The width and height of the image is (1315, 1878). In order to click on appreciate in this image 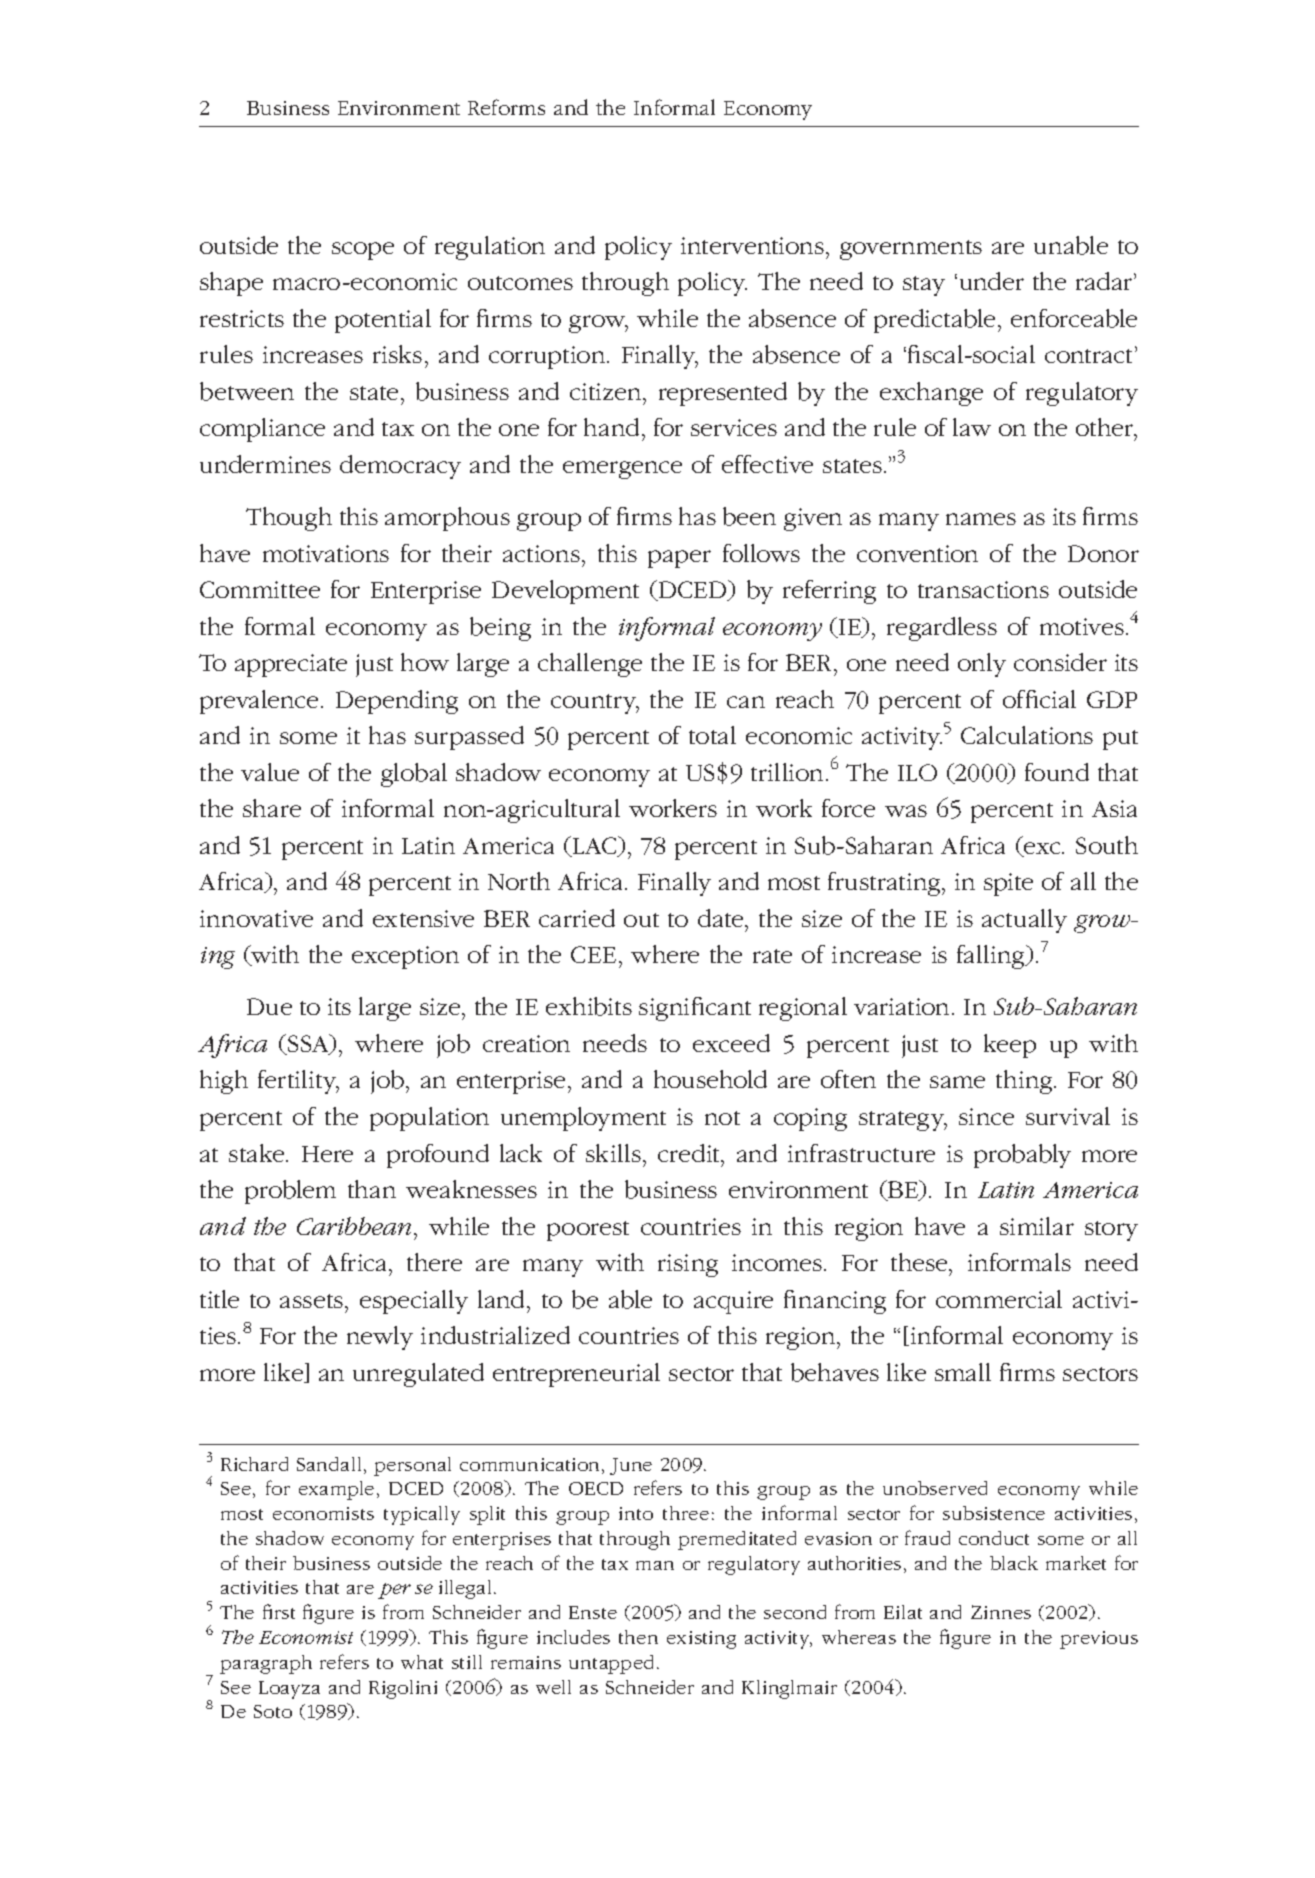, I will do `click(291, 665)`.
